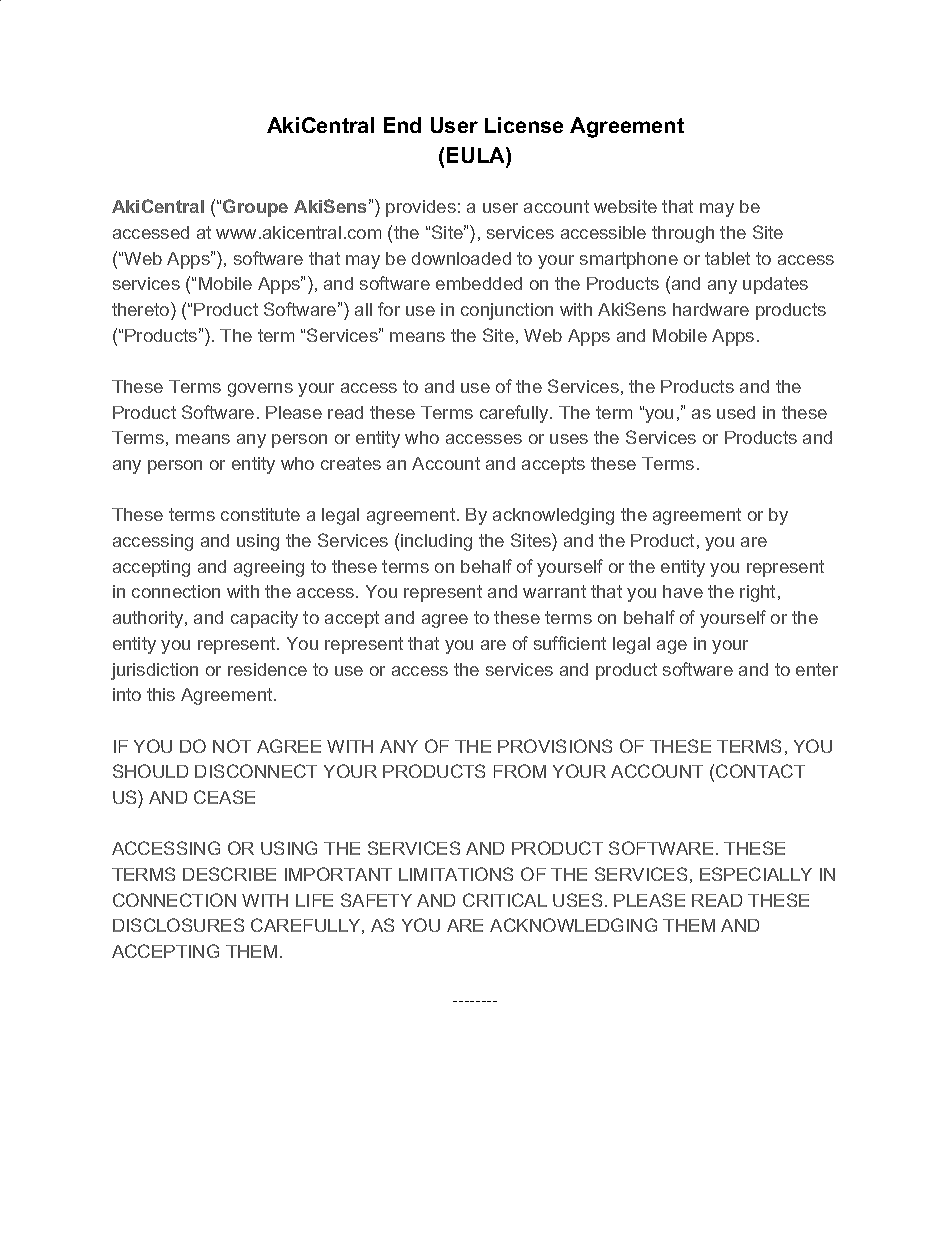  Describe the element at coordinates (154, 671) in the page. I see `jurisdiction` at that location.
